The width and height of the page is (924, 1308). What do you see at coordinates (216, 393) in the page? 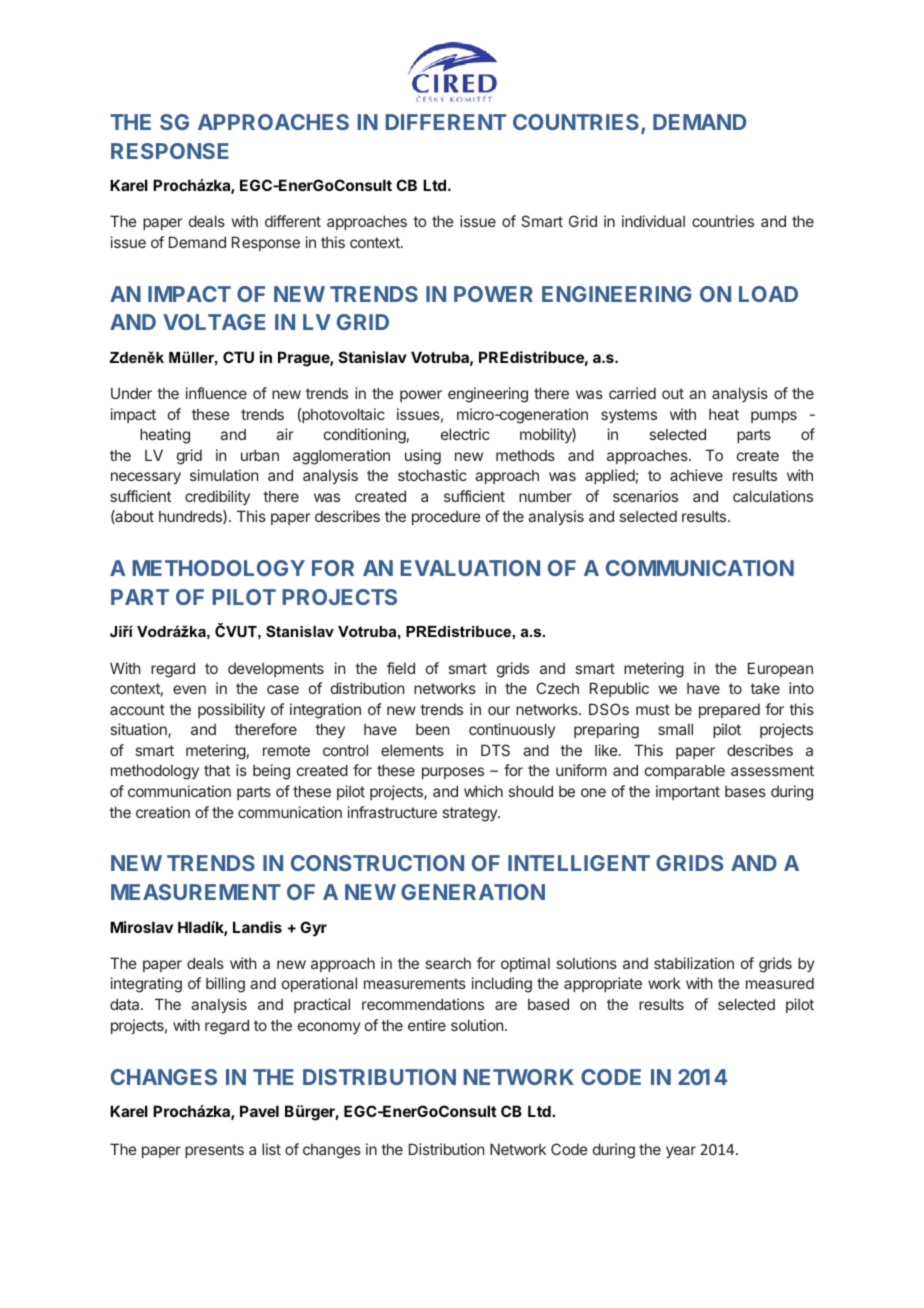
I see `influence` at bounding box center [216, 393].
